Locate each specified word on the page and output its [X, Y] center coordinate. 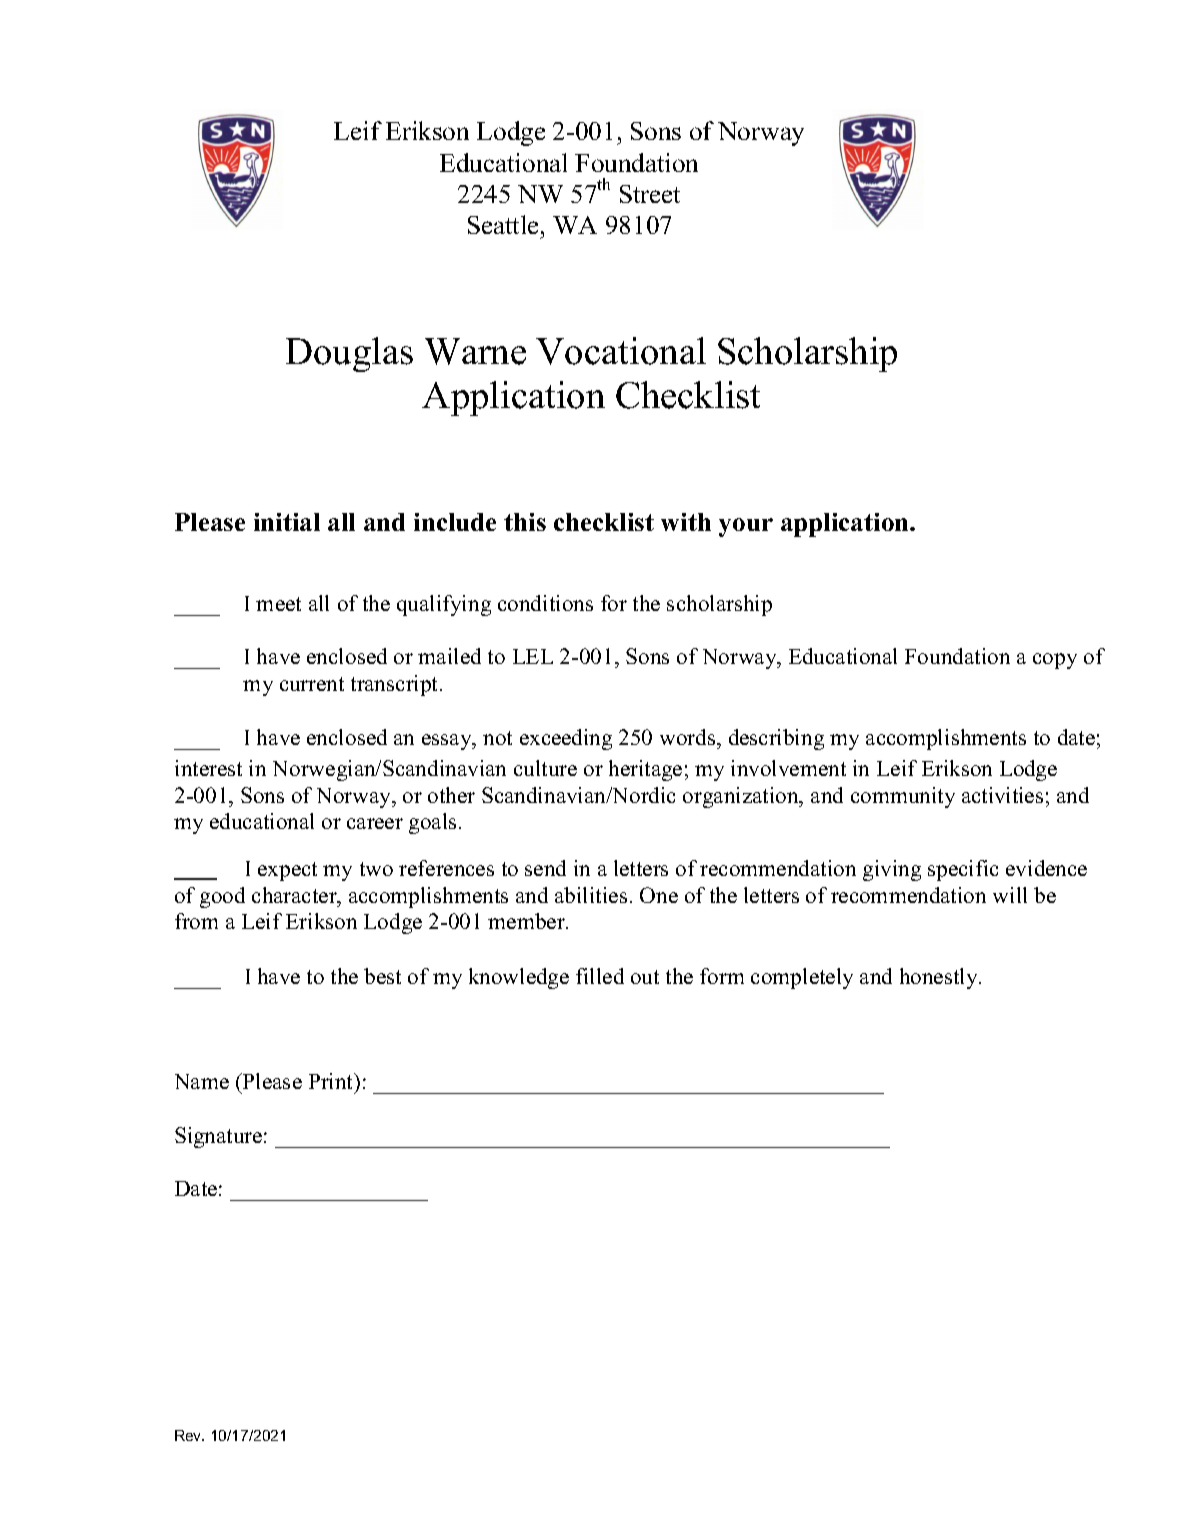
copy [1055, 661]
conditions [545, 603]
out [645, 977]
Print [332, 1081]
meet [278, 604]
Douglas [349, 354]
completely [802, 978]
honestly [940, 978]
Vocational [621, 351]
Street [650, 194]
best [382, 976]
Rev [189, 1435]
